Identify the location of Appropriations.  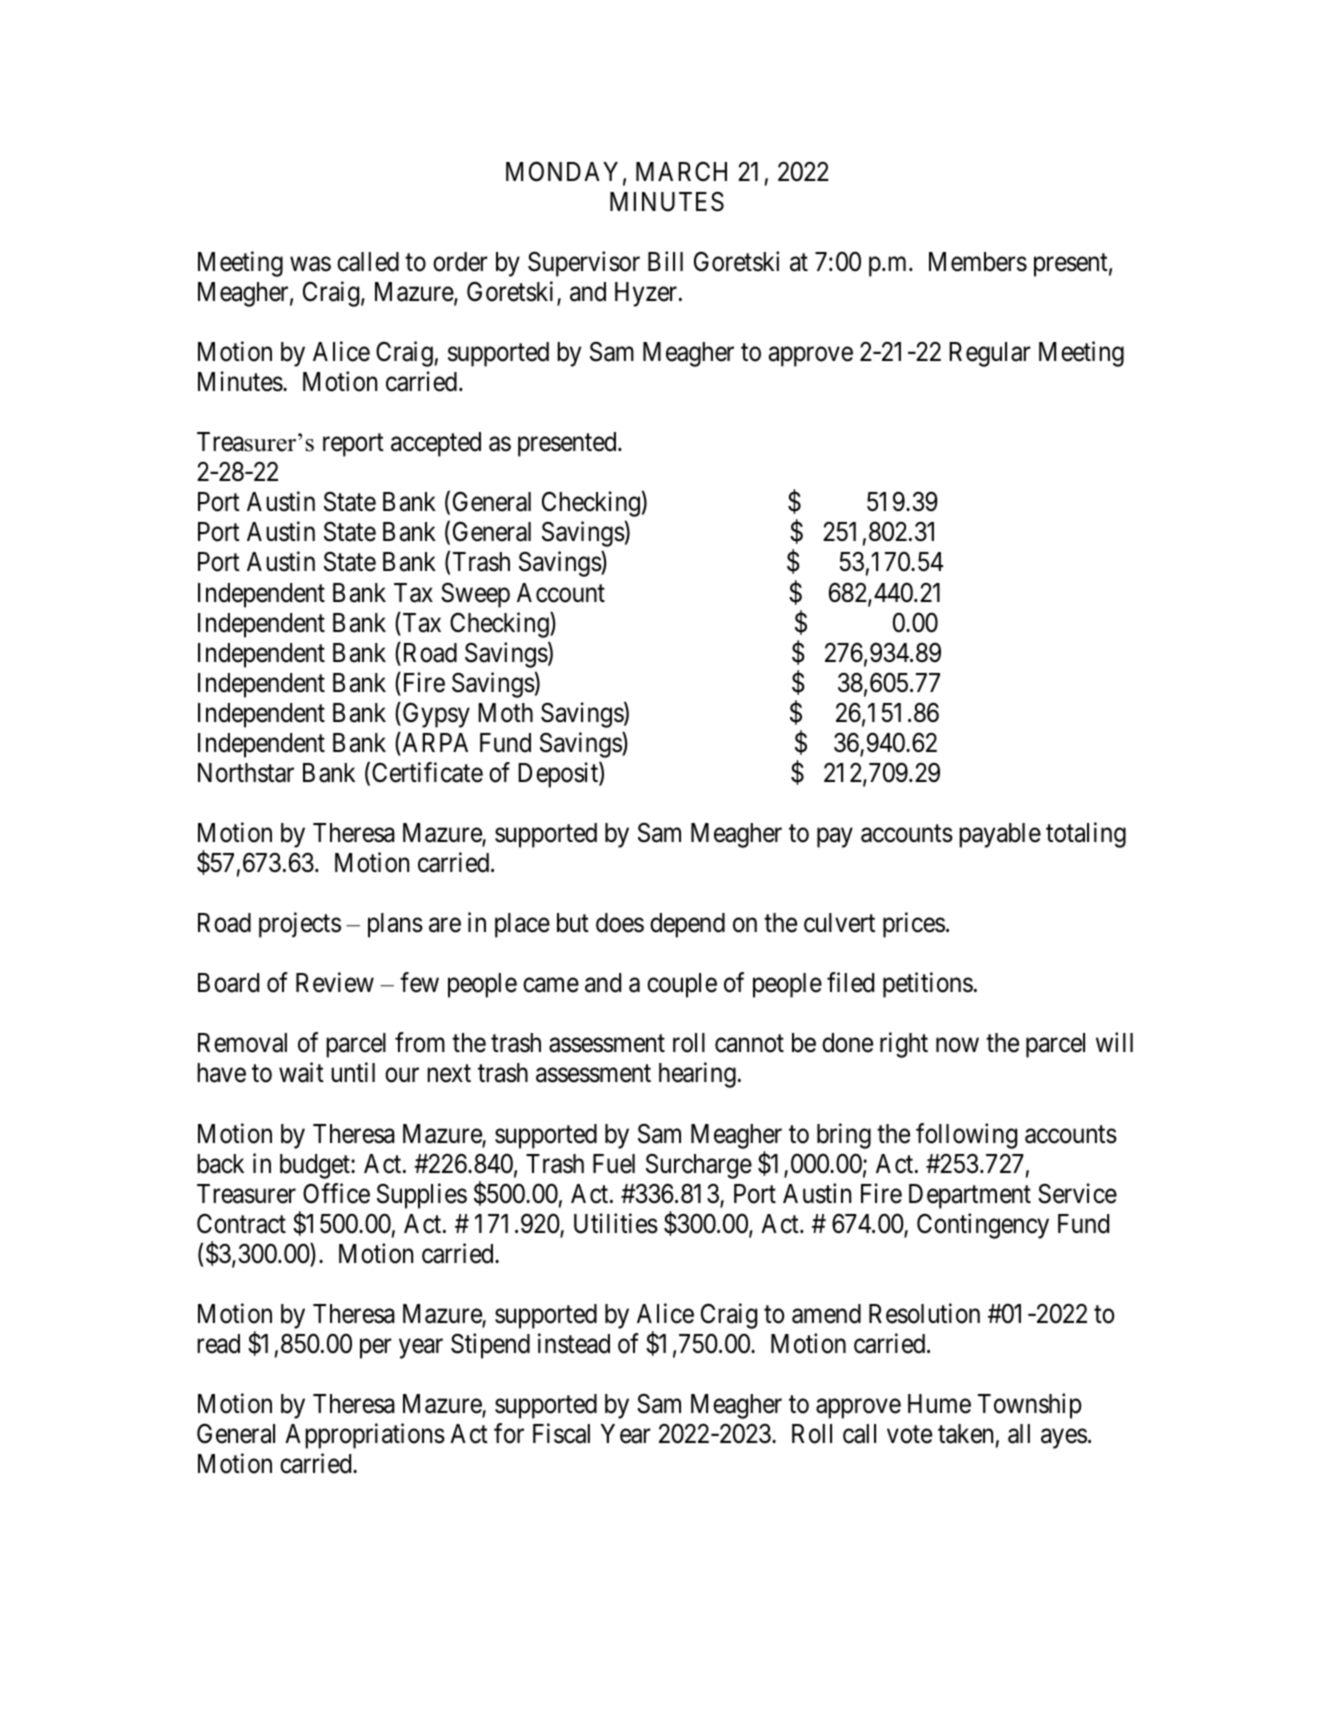
(365, 1436).
